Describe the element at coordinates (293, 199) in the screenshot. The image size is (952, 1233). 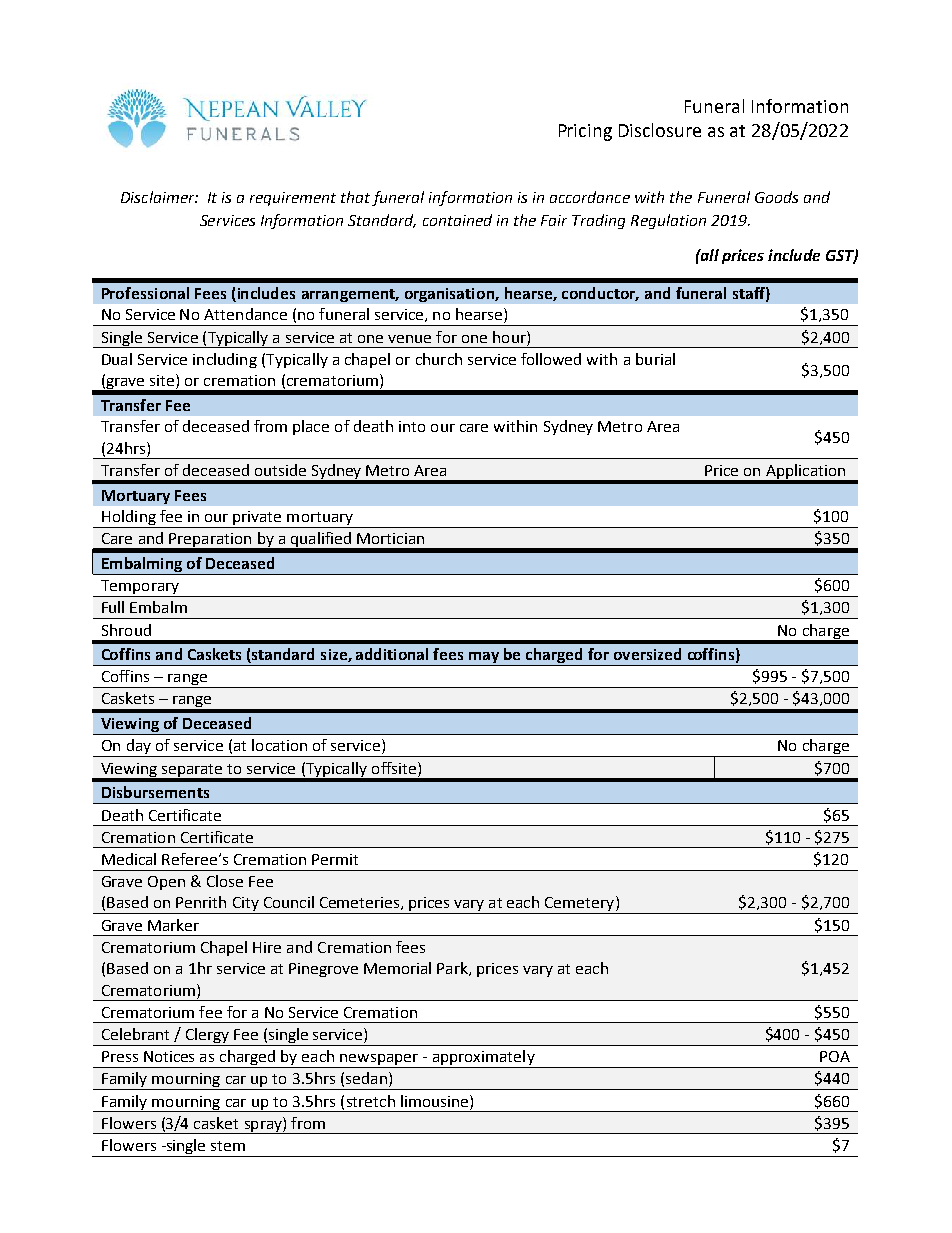
I see `requirement` at that location.
